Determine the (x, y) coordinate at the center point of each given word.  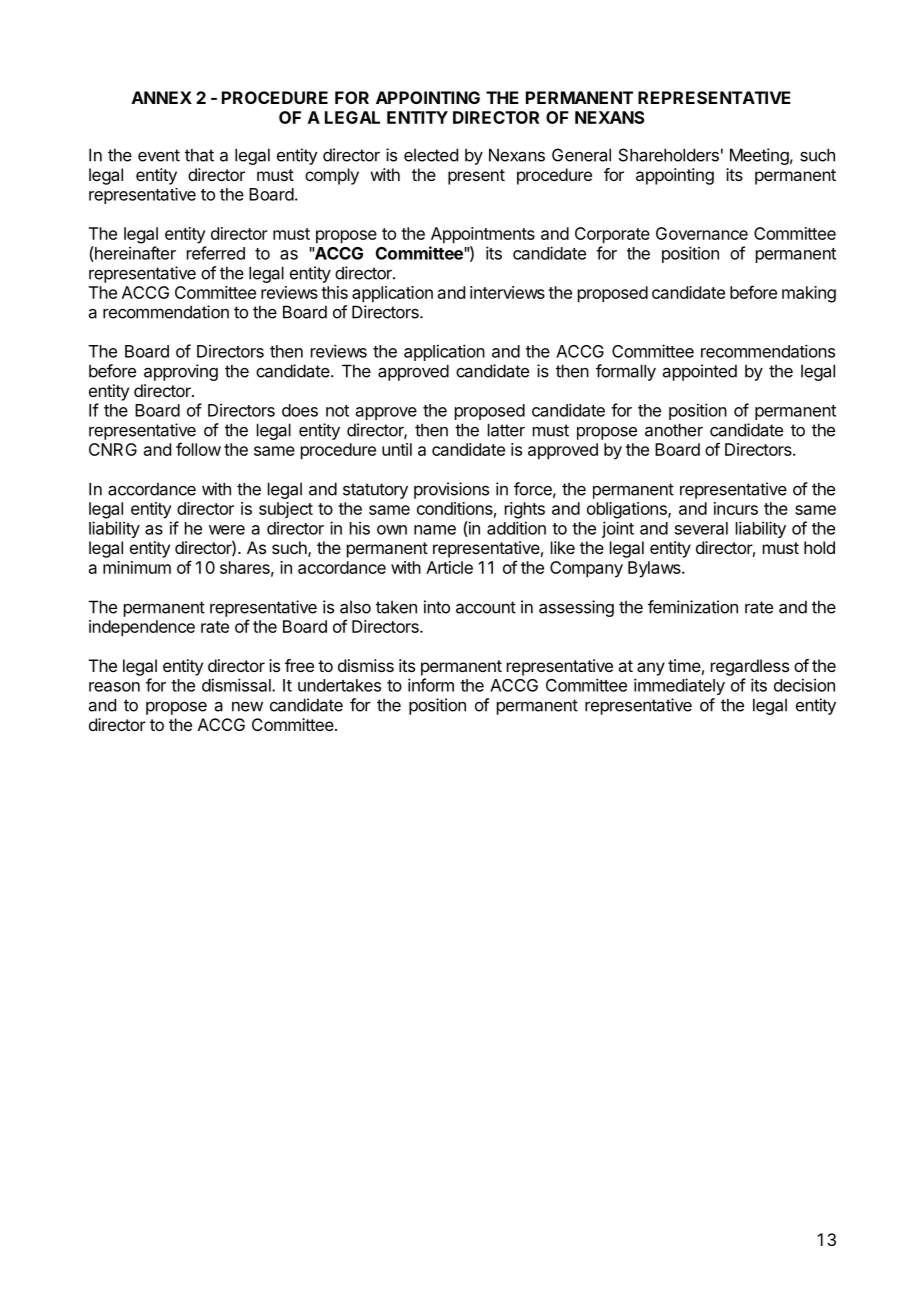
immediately (679, 686)
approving (181, 372)
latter (506, 430)
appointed (700, 372)
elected (431, 155)
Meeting (759, 156)
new (247, 707)
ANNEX (162, 97)
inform (431, 685)
